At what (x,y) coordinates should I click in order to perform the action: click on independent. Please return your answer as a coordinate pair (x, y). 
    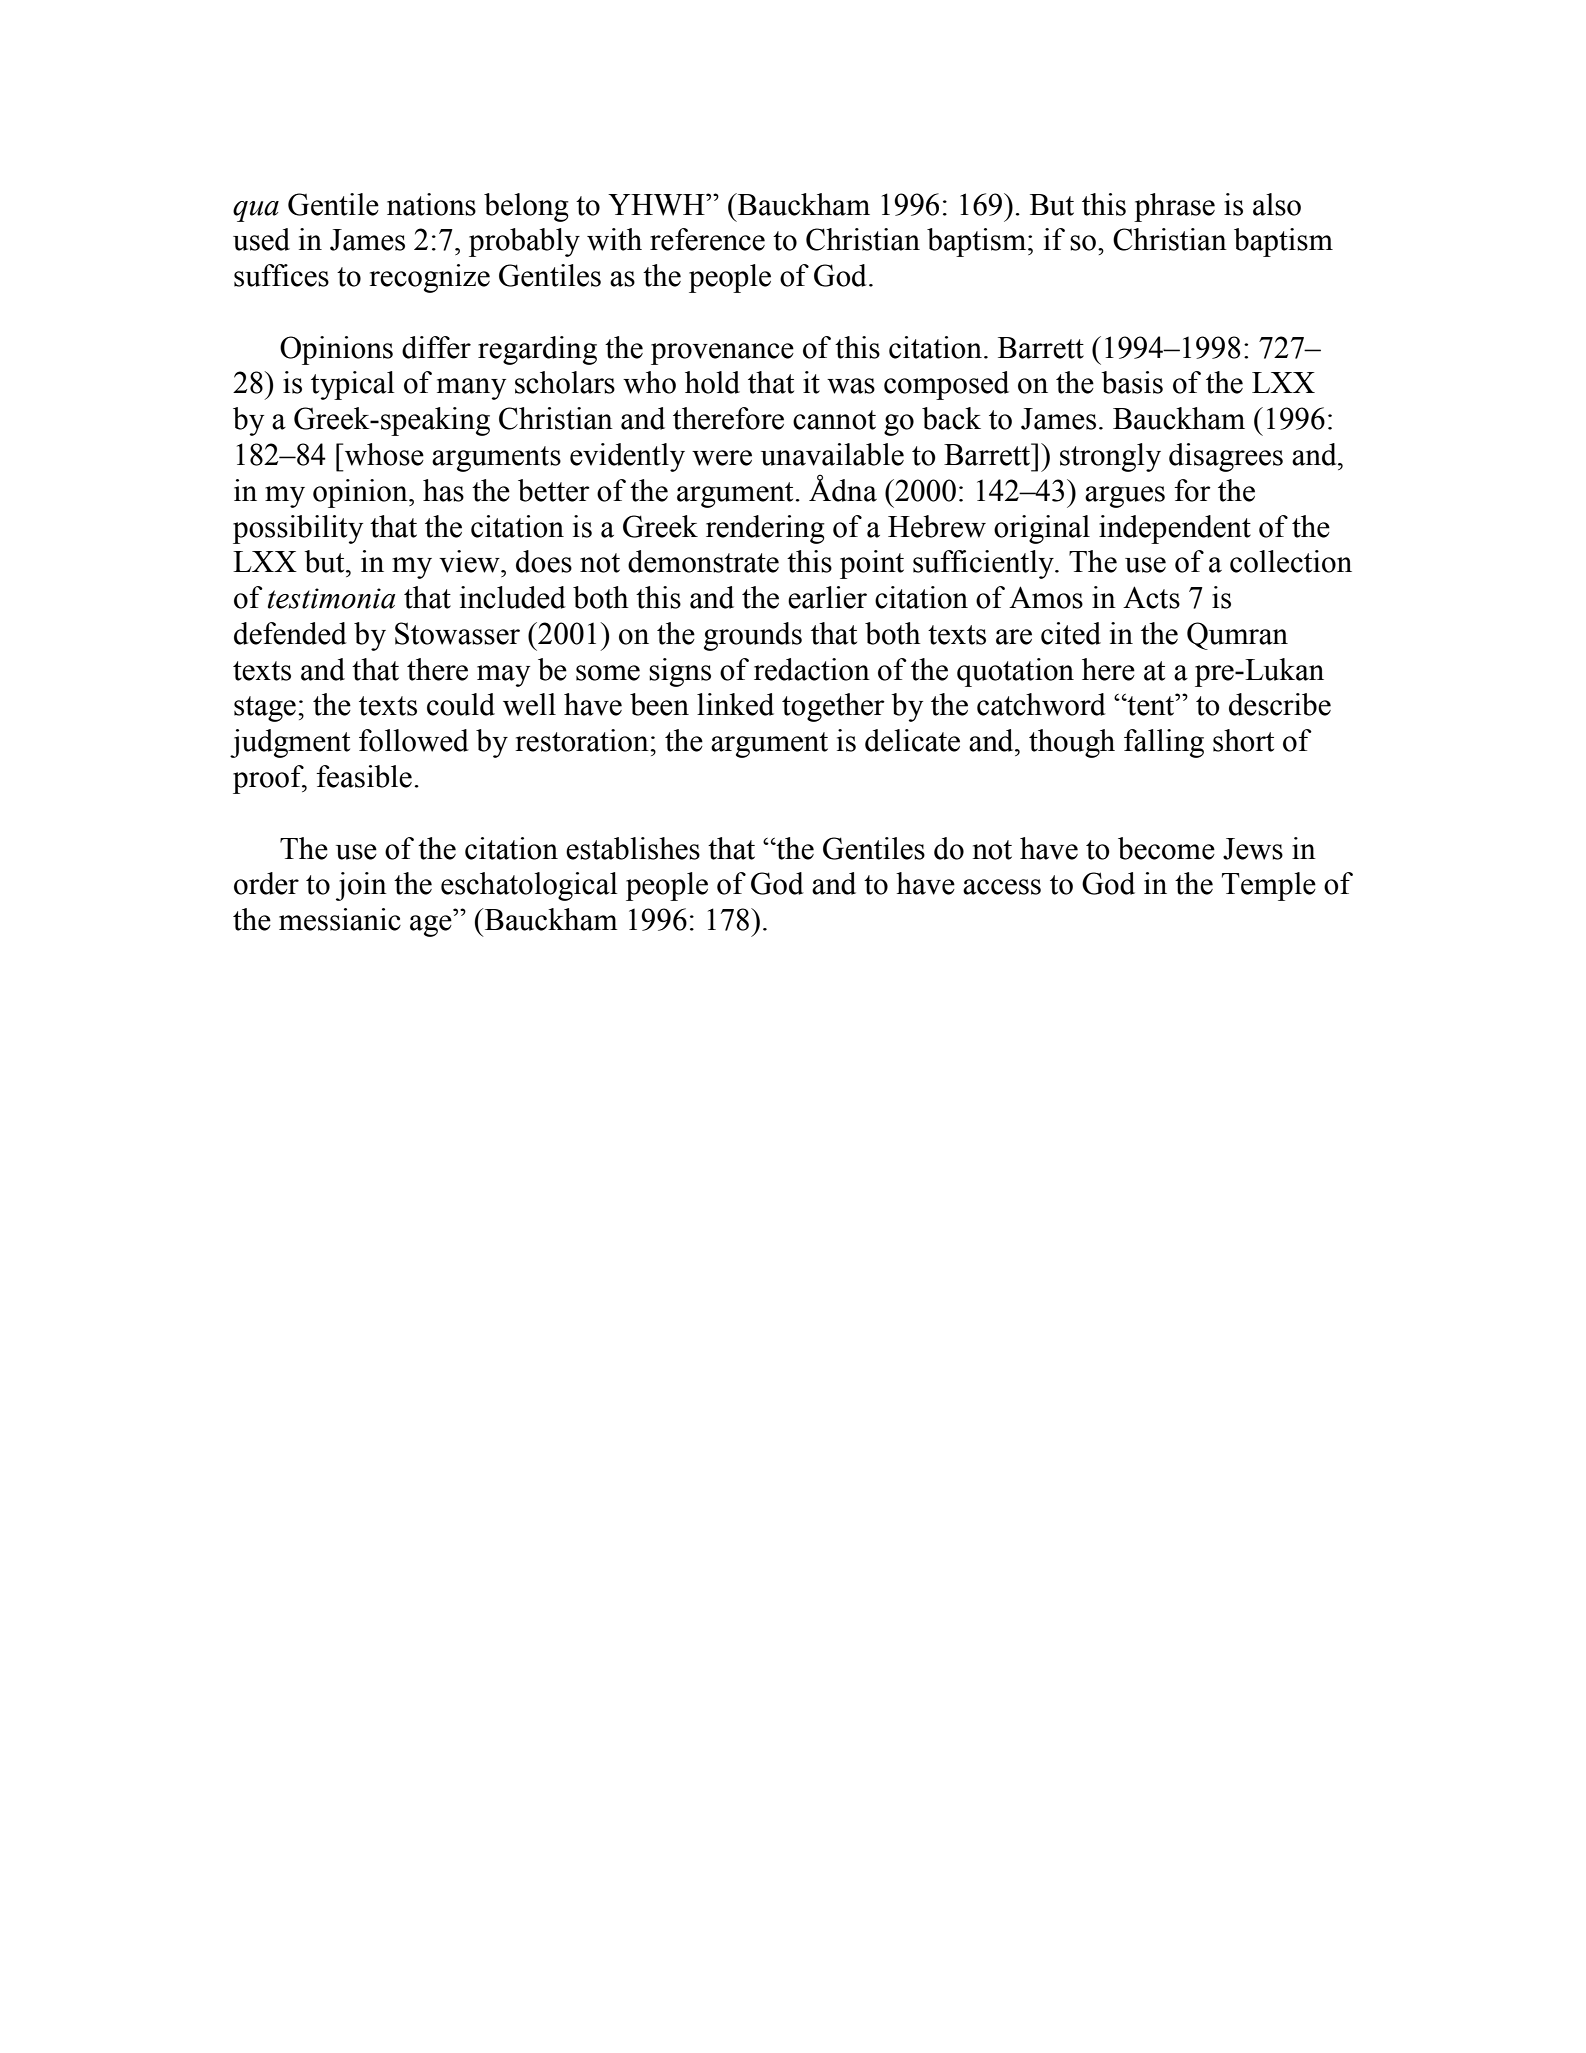
    Looking at the image, I should click on (1175, 529).
